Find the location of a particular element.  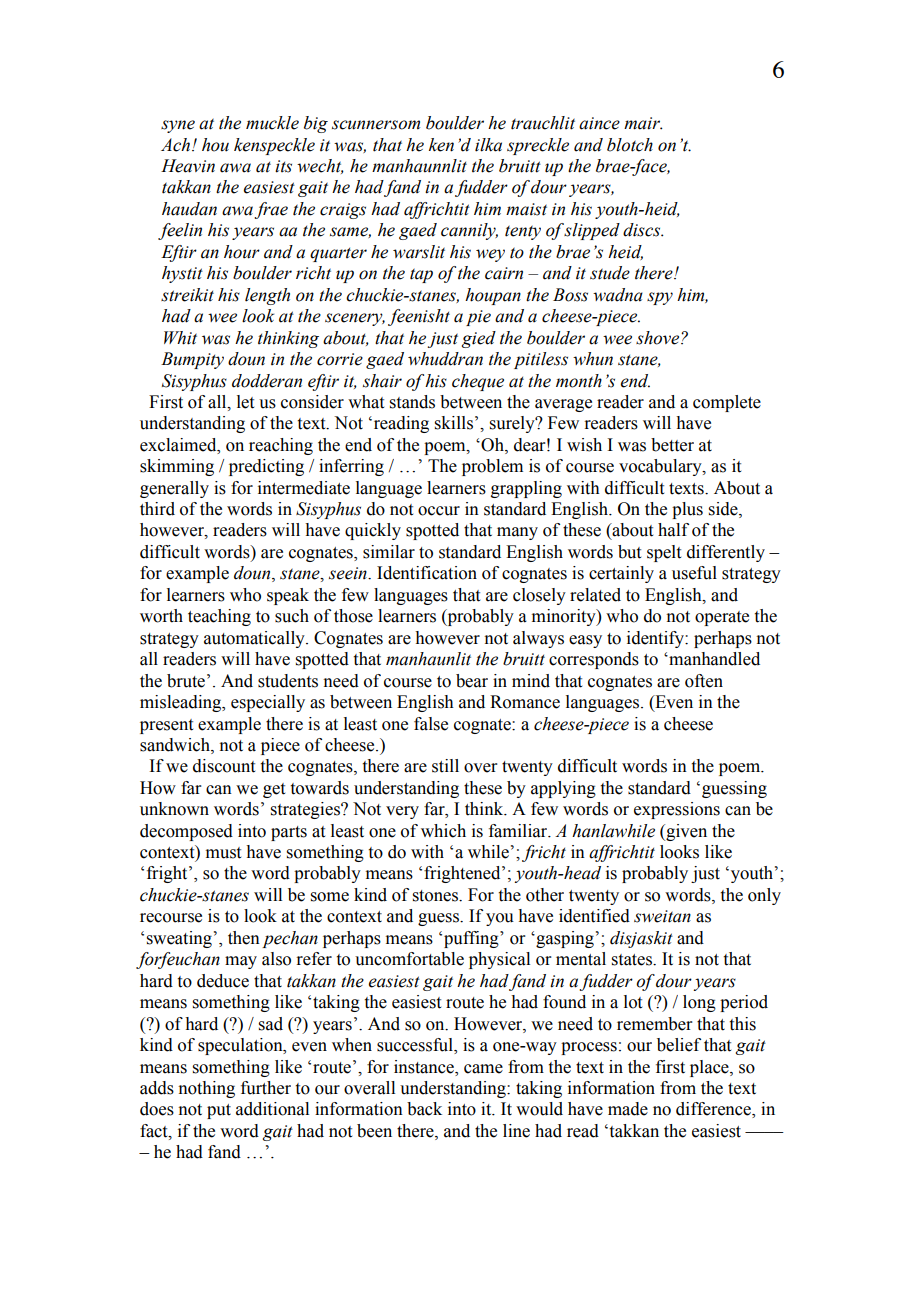

still is located at coordinates (445, 766).
